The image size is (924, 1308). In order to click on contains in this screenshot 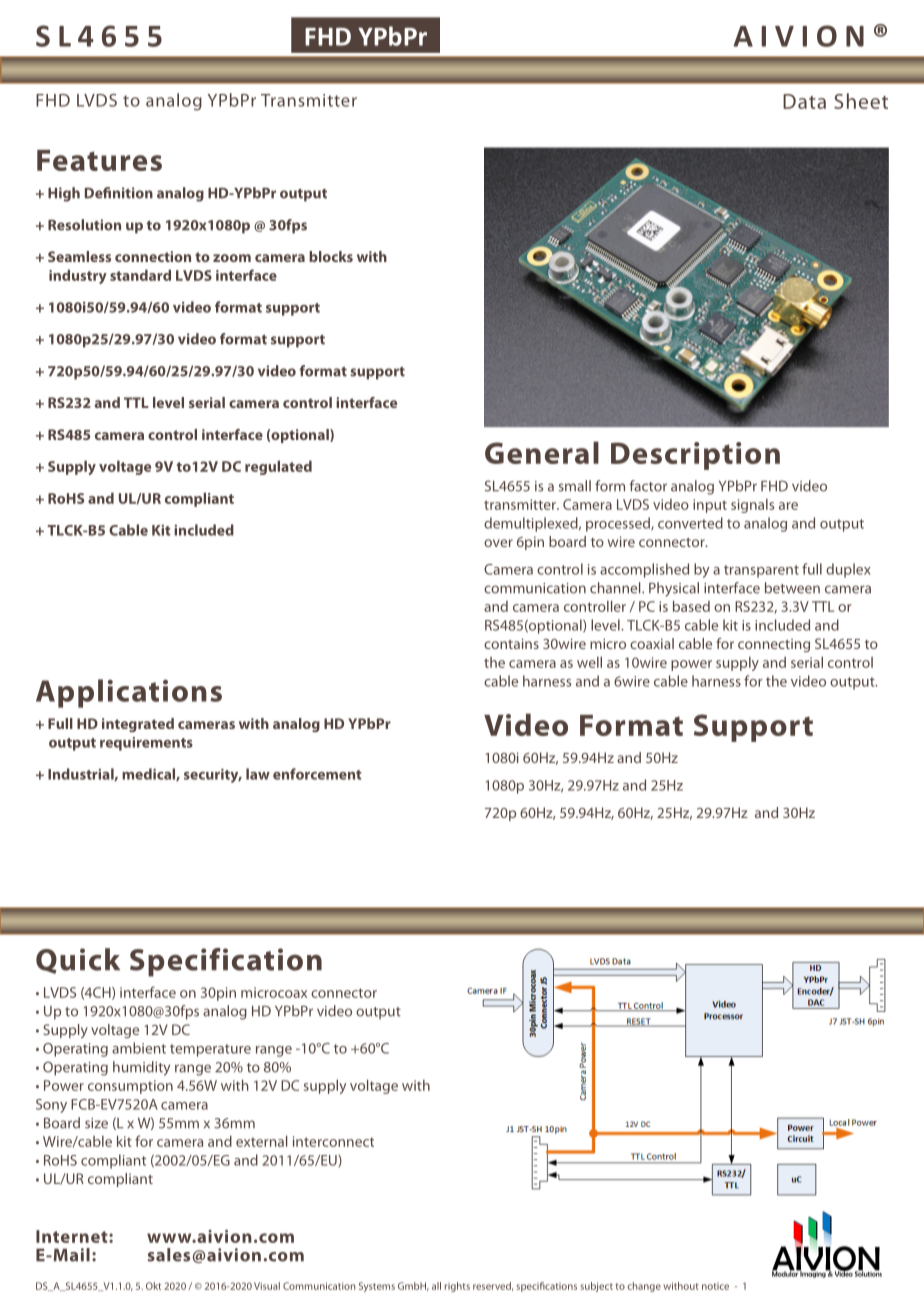, I will do `click(511, 643)`.
